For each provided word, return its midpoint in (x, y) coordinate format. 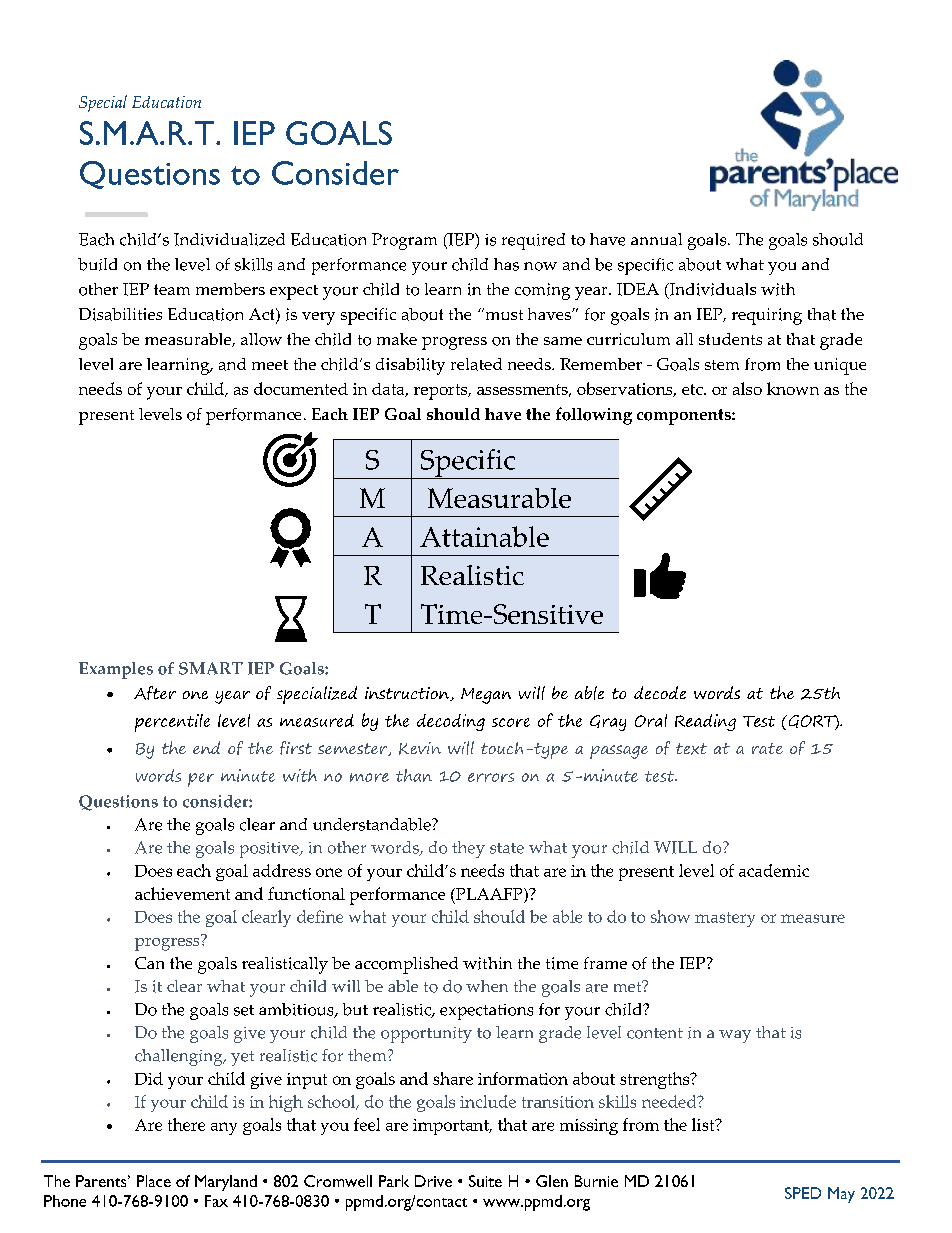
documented (301, 388)
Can (149, 963)
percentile (172, 723)
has (506, 264)
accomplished (406, 965)
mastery (725, 919)
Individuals (711, 290)
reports (442, 392)
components (685, 417)
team (172, 289)
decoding (451, 722)
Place (154, 1181)
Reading (705, 722)
